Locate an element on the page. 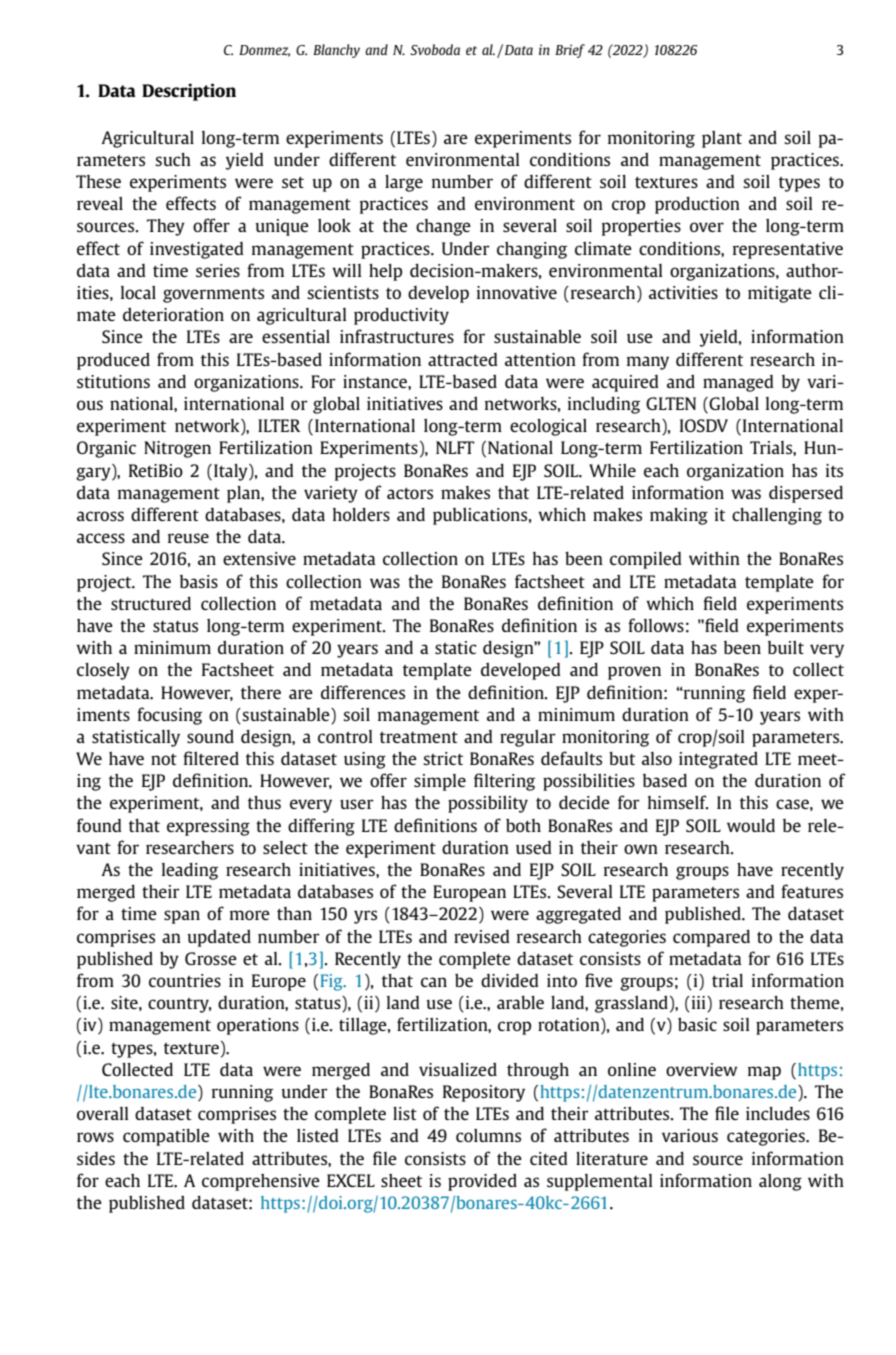 The image size is (896, 1355). Brief is located at coordinates (570, 51).
